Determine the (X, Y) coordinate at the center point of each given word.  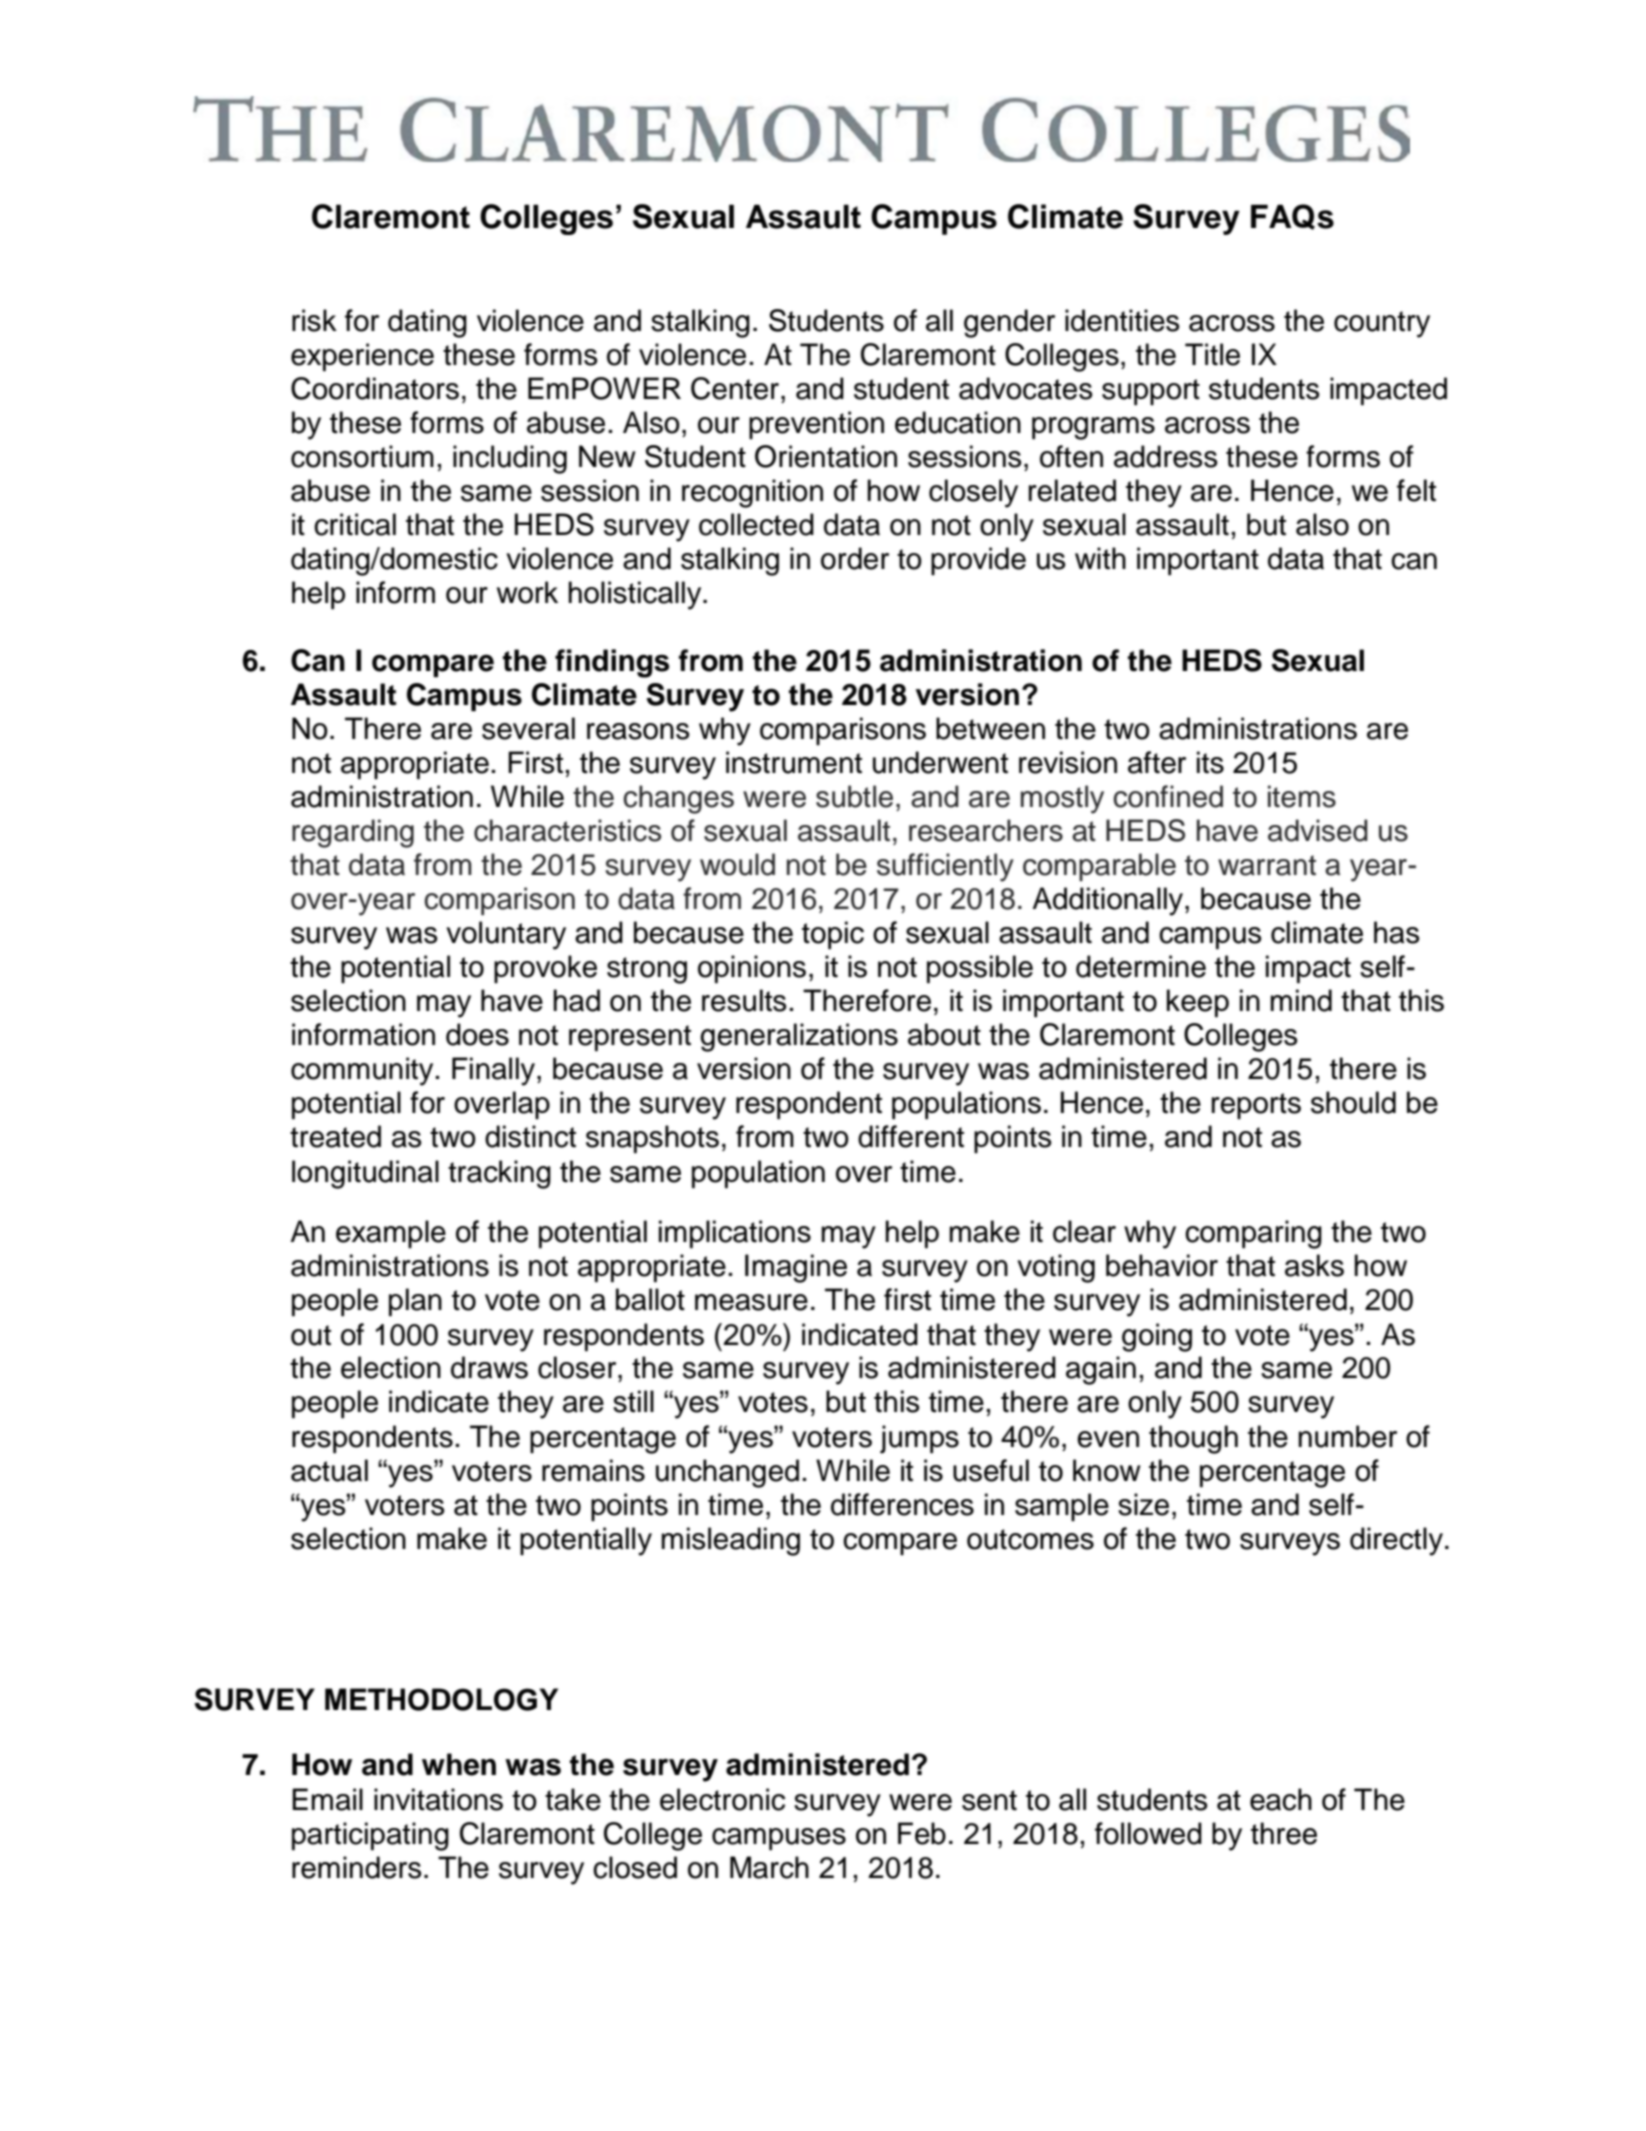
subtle (854, 796)
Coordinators (375, 388)
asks (1314, 1265)
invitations (438, 1799)
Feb (922, 1833)
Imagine (796, 1268)
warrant (1267, 865)
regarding (353, 833)
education (958, 422)
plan (415, 1302)
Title (1212, 354)
